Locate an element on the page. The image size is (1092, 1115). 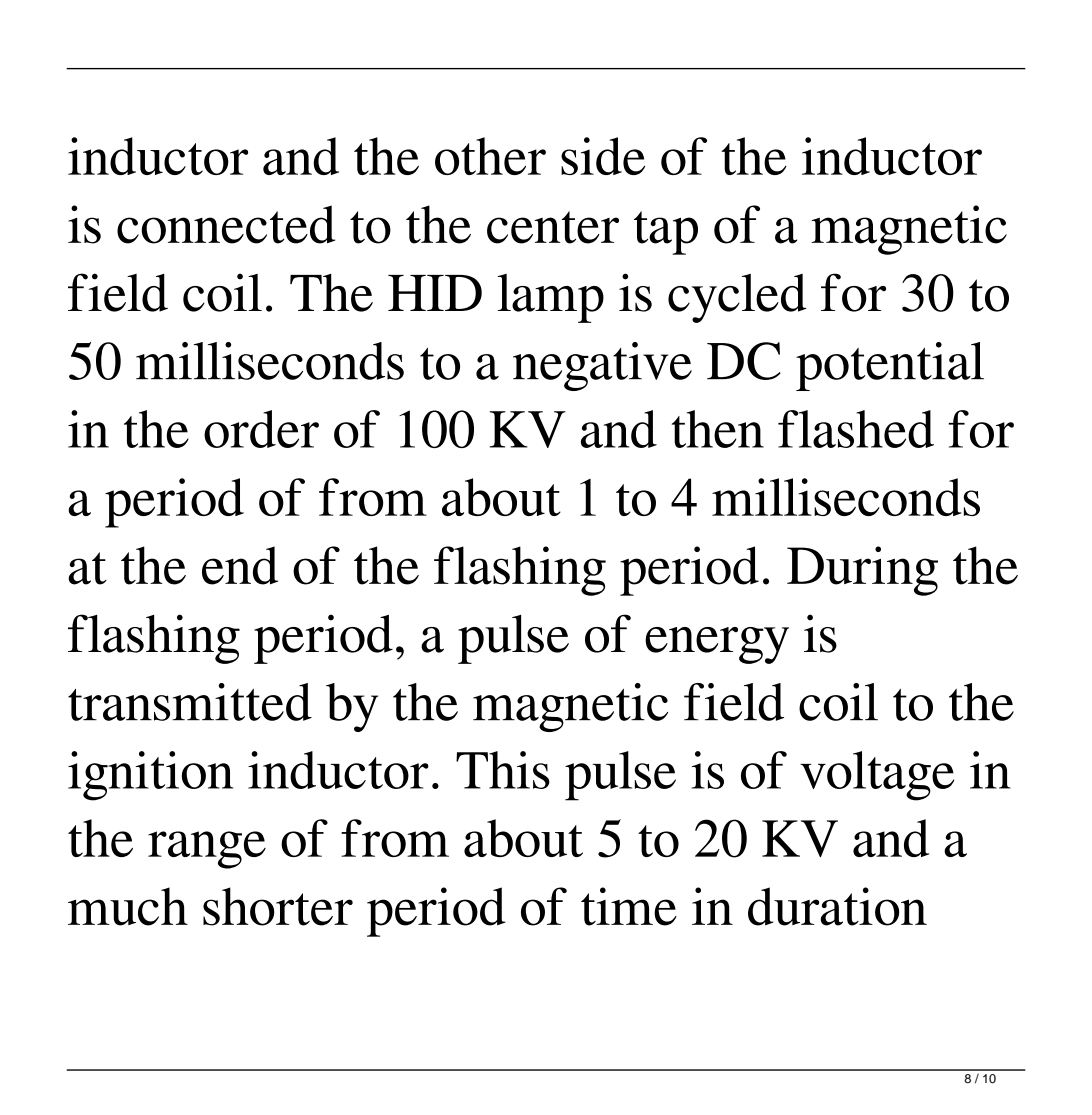
connected is located at coordinates (226, 224).
